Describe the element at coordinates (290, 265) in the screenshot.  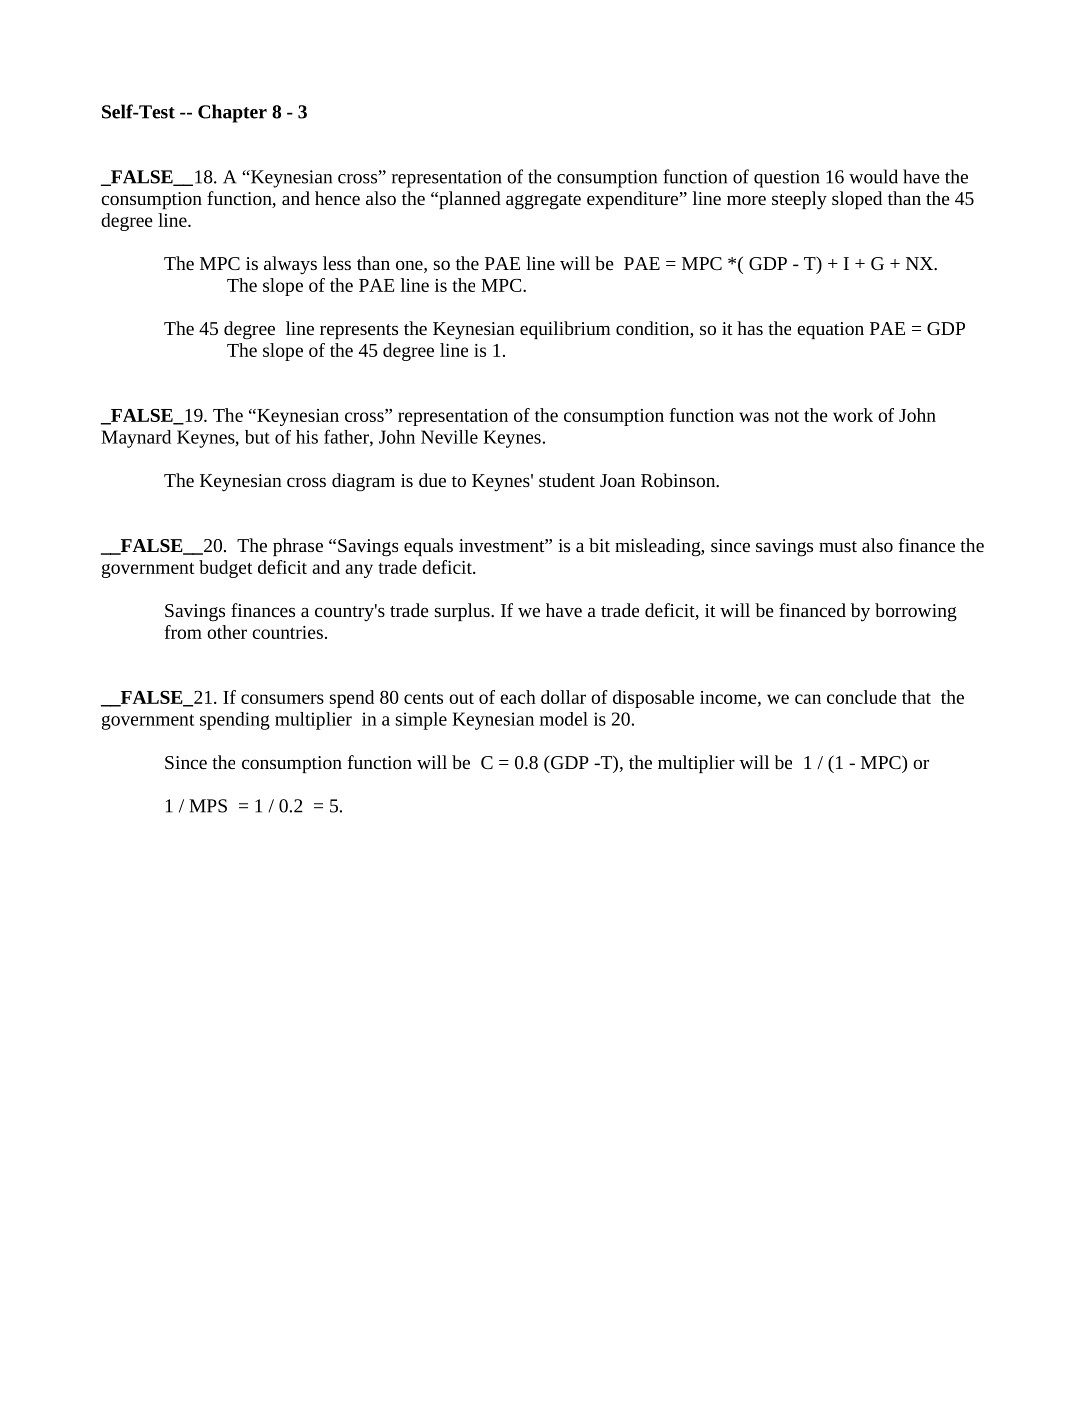
I see `always` at that location.
